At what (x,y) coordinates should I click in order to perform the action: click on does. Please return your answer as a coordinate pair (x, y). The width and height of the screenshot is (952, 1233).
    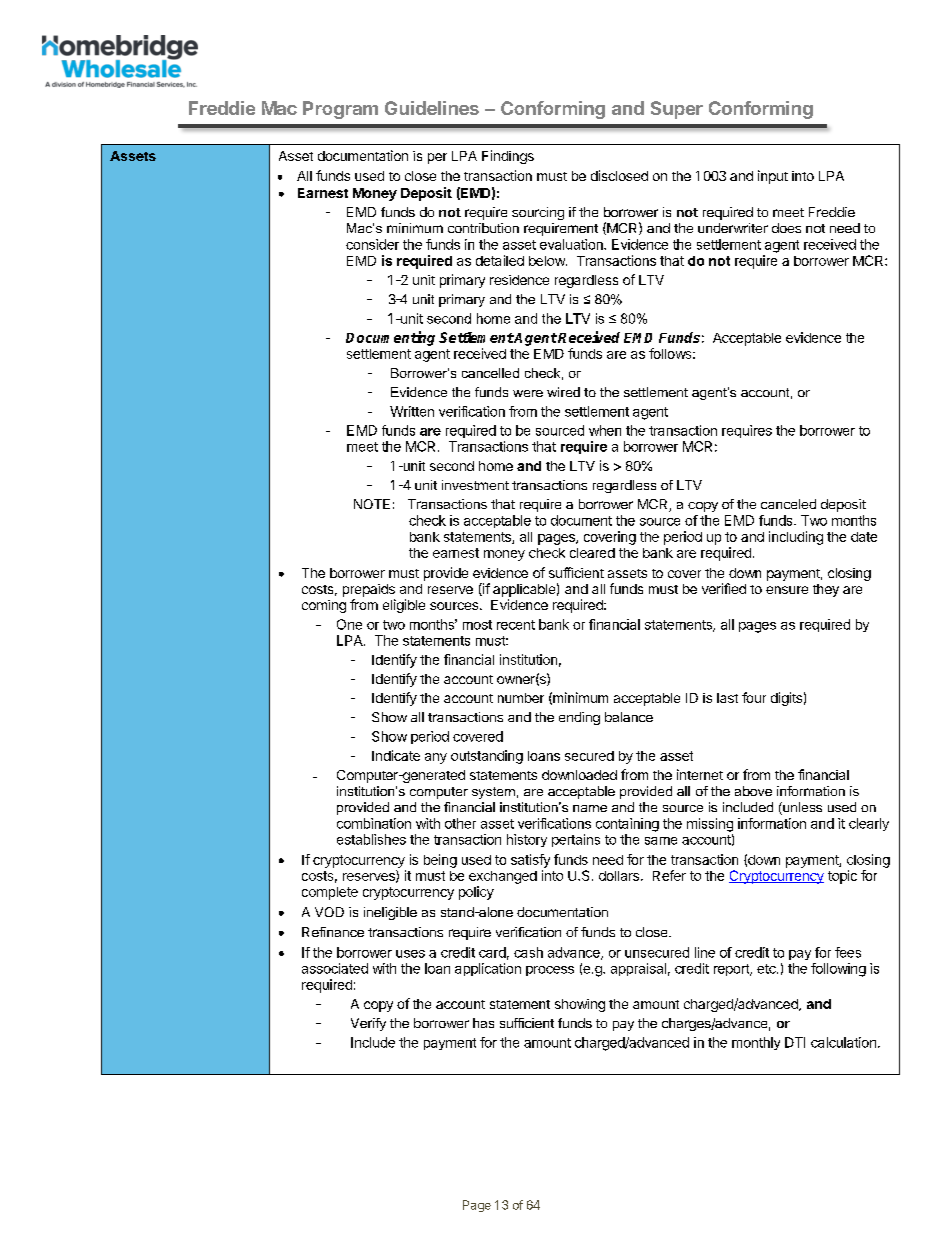
    Looking at the image, I should click on (786, 228).
